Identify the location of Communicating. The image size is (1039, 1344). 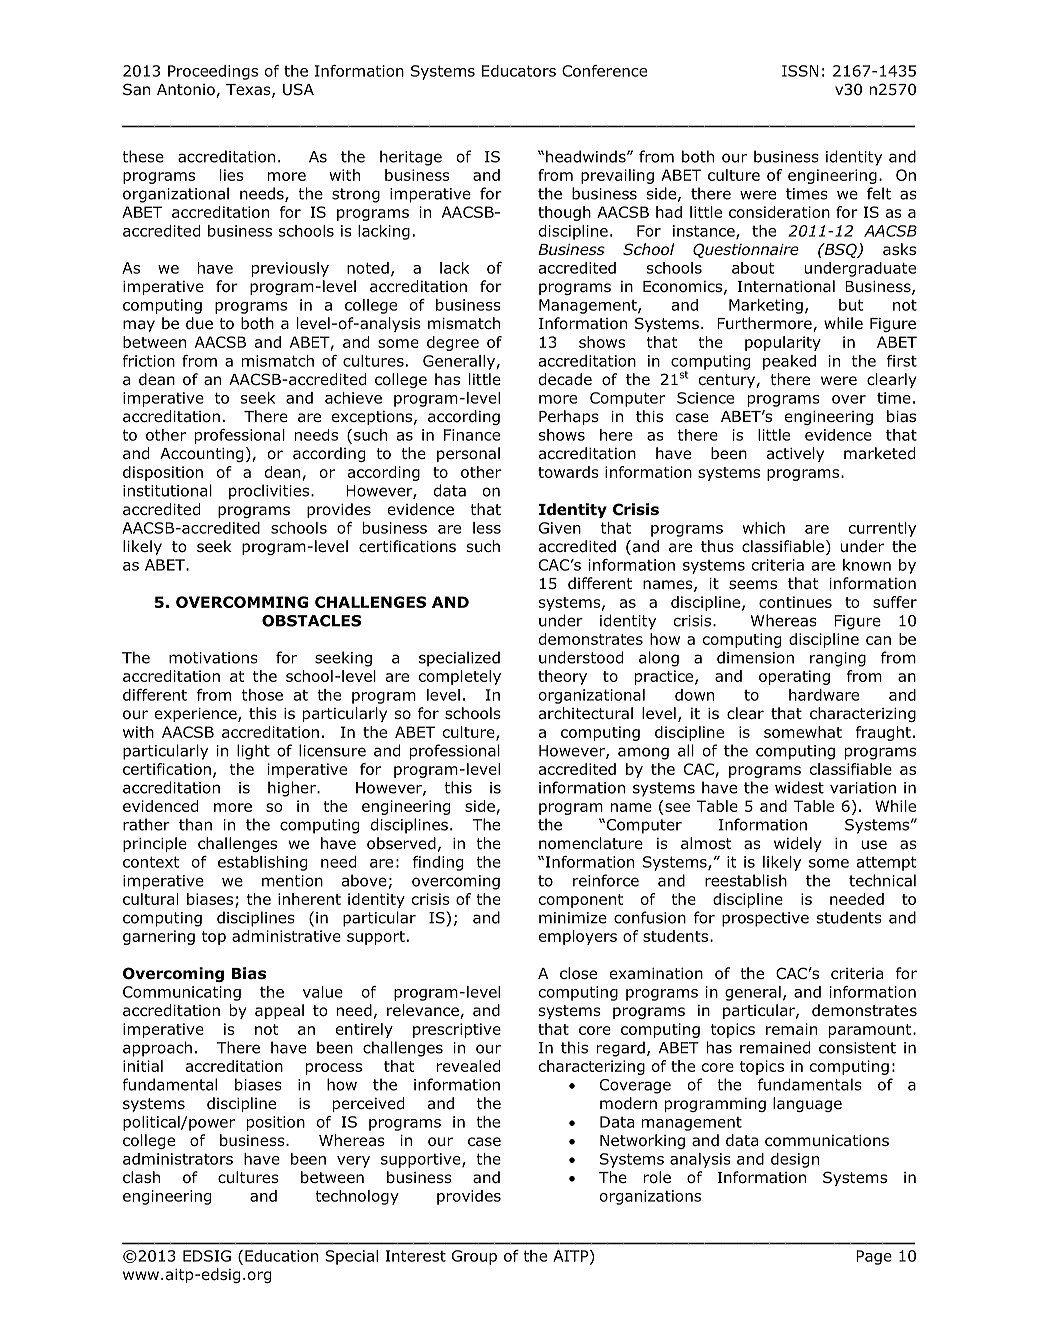
(182, 993).
